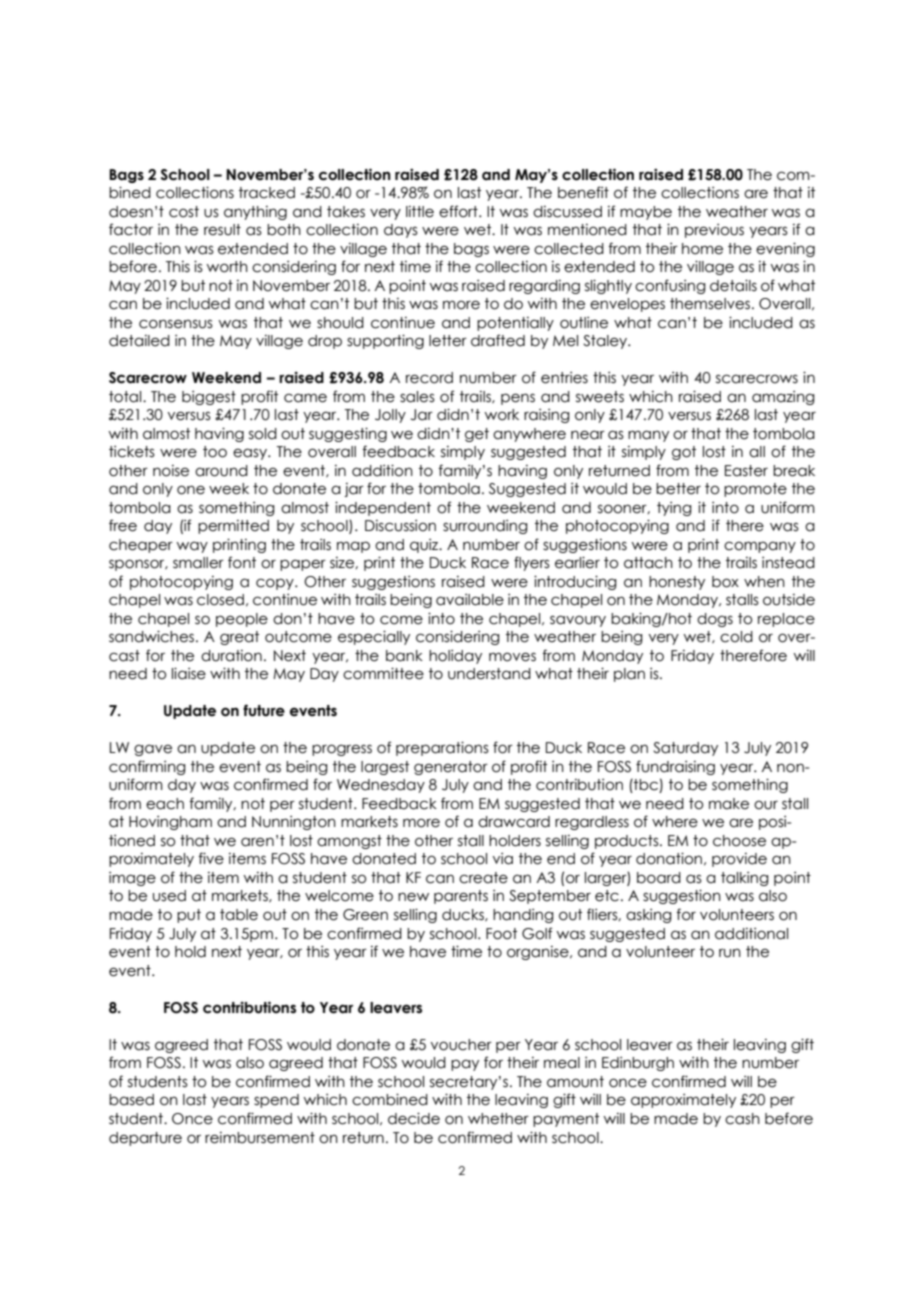  Describe the element at coordinates (451, 768) in the screenshot. I see `generator` at that location.
